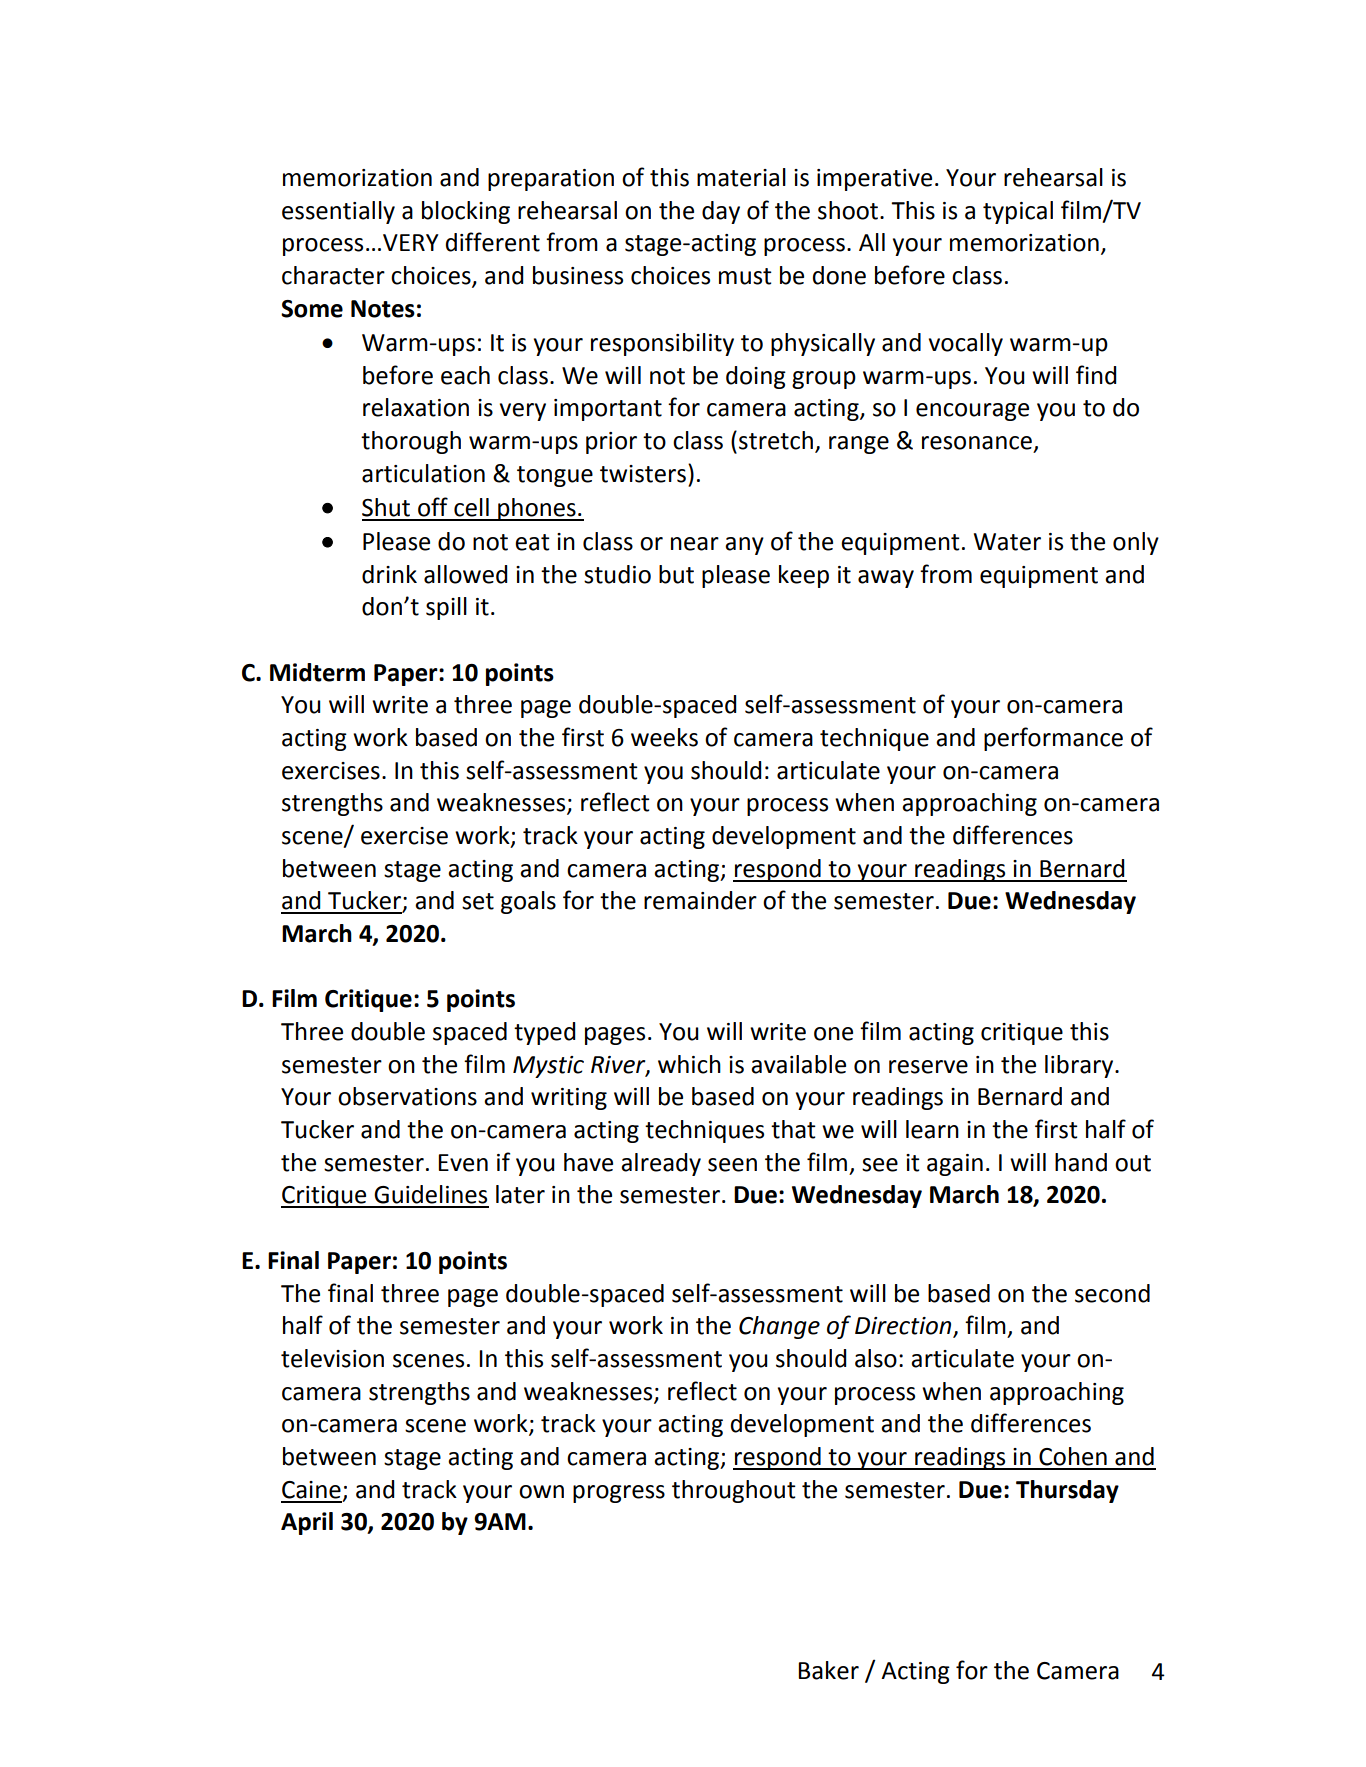 This image has width=1366, height=1767. I want to click on April, so click(307, 1523).
